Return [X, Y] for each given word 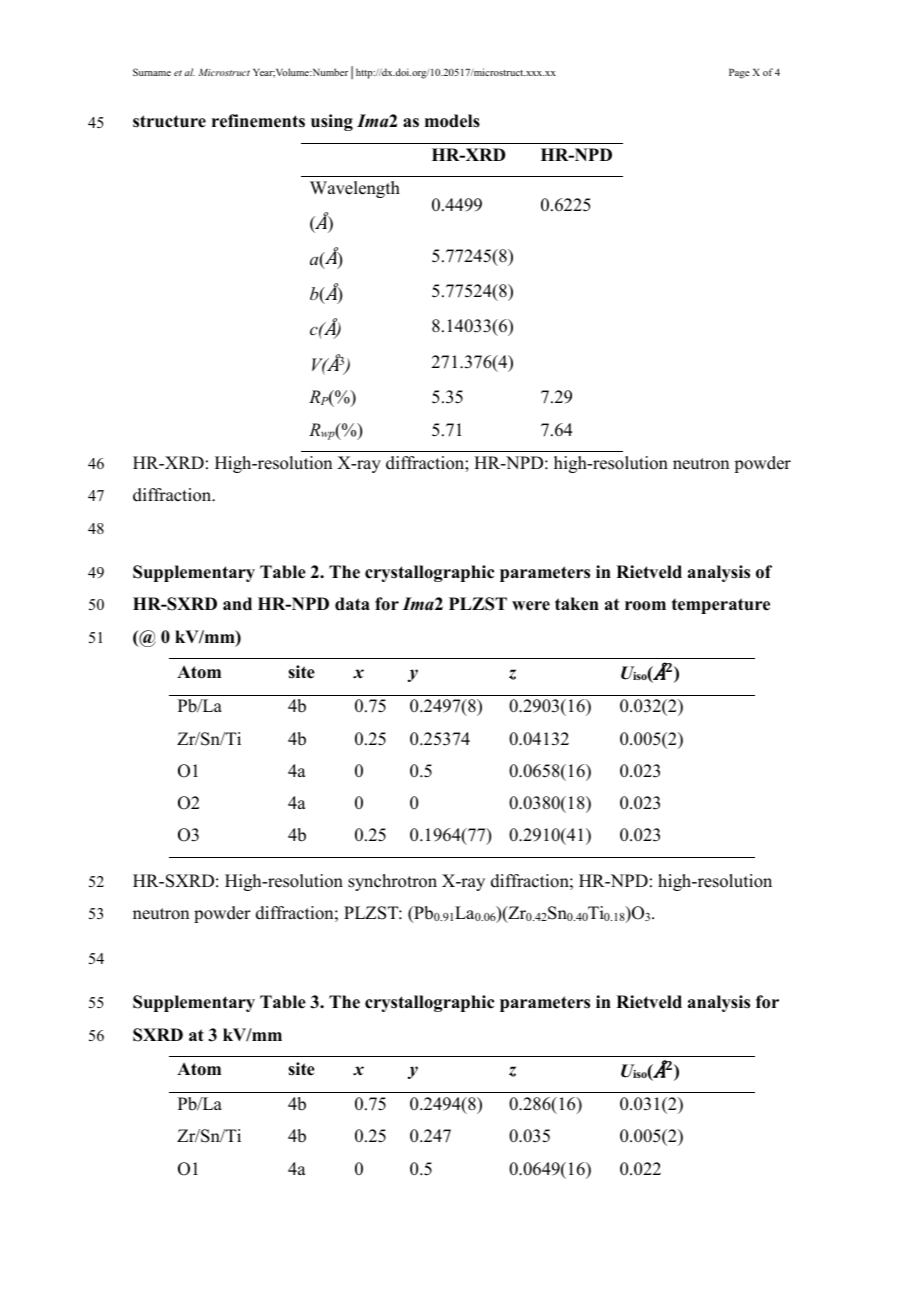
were [531, 606]
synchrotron [392, 882]
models [452, 121]
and [237, 604]
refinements [258, 121]
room [645, 606]
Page [739, 74]
